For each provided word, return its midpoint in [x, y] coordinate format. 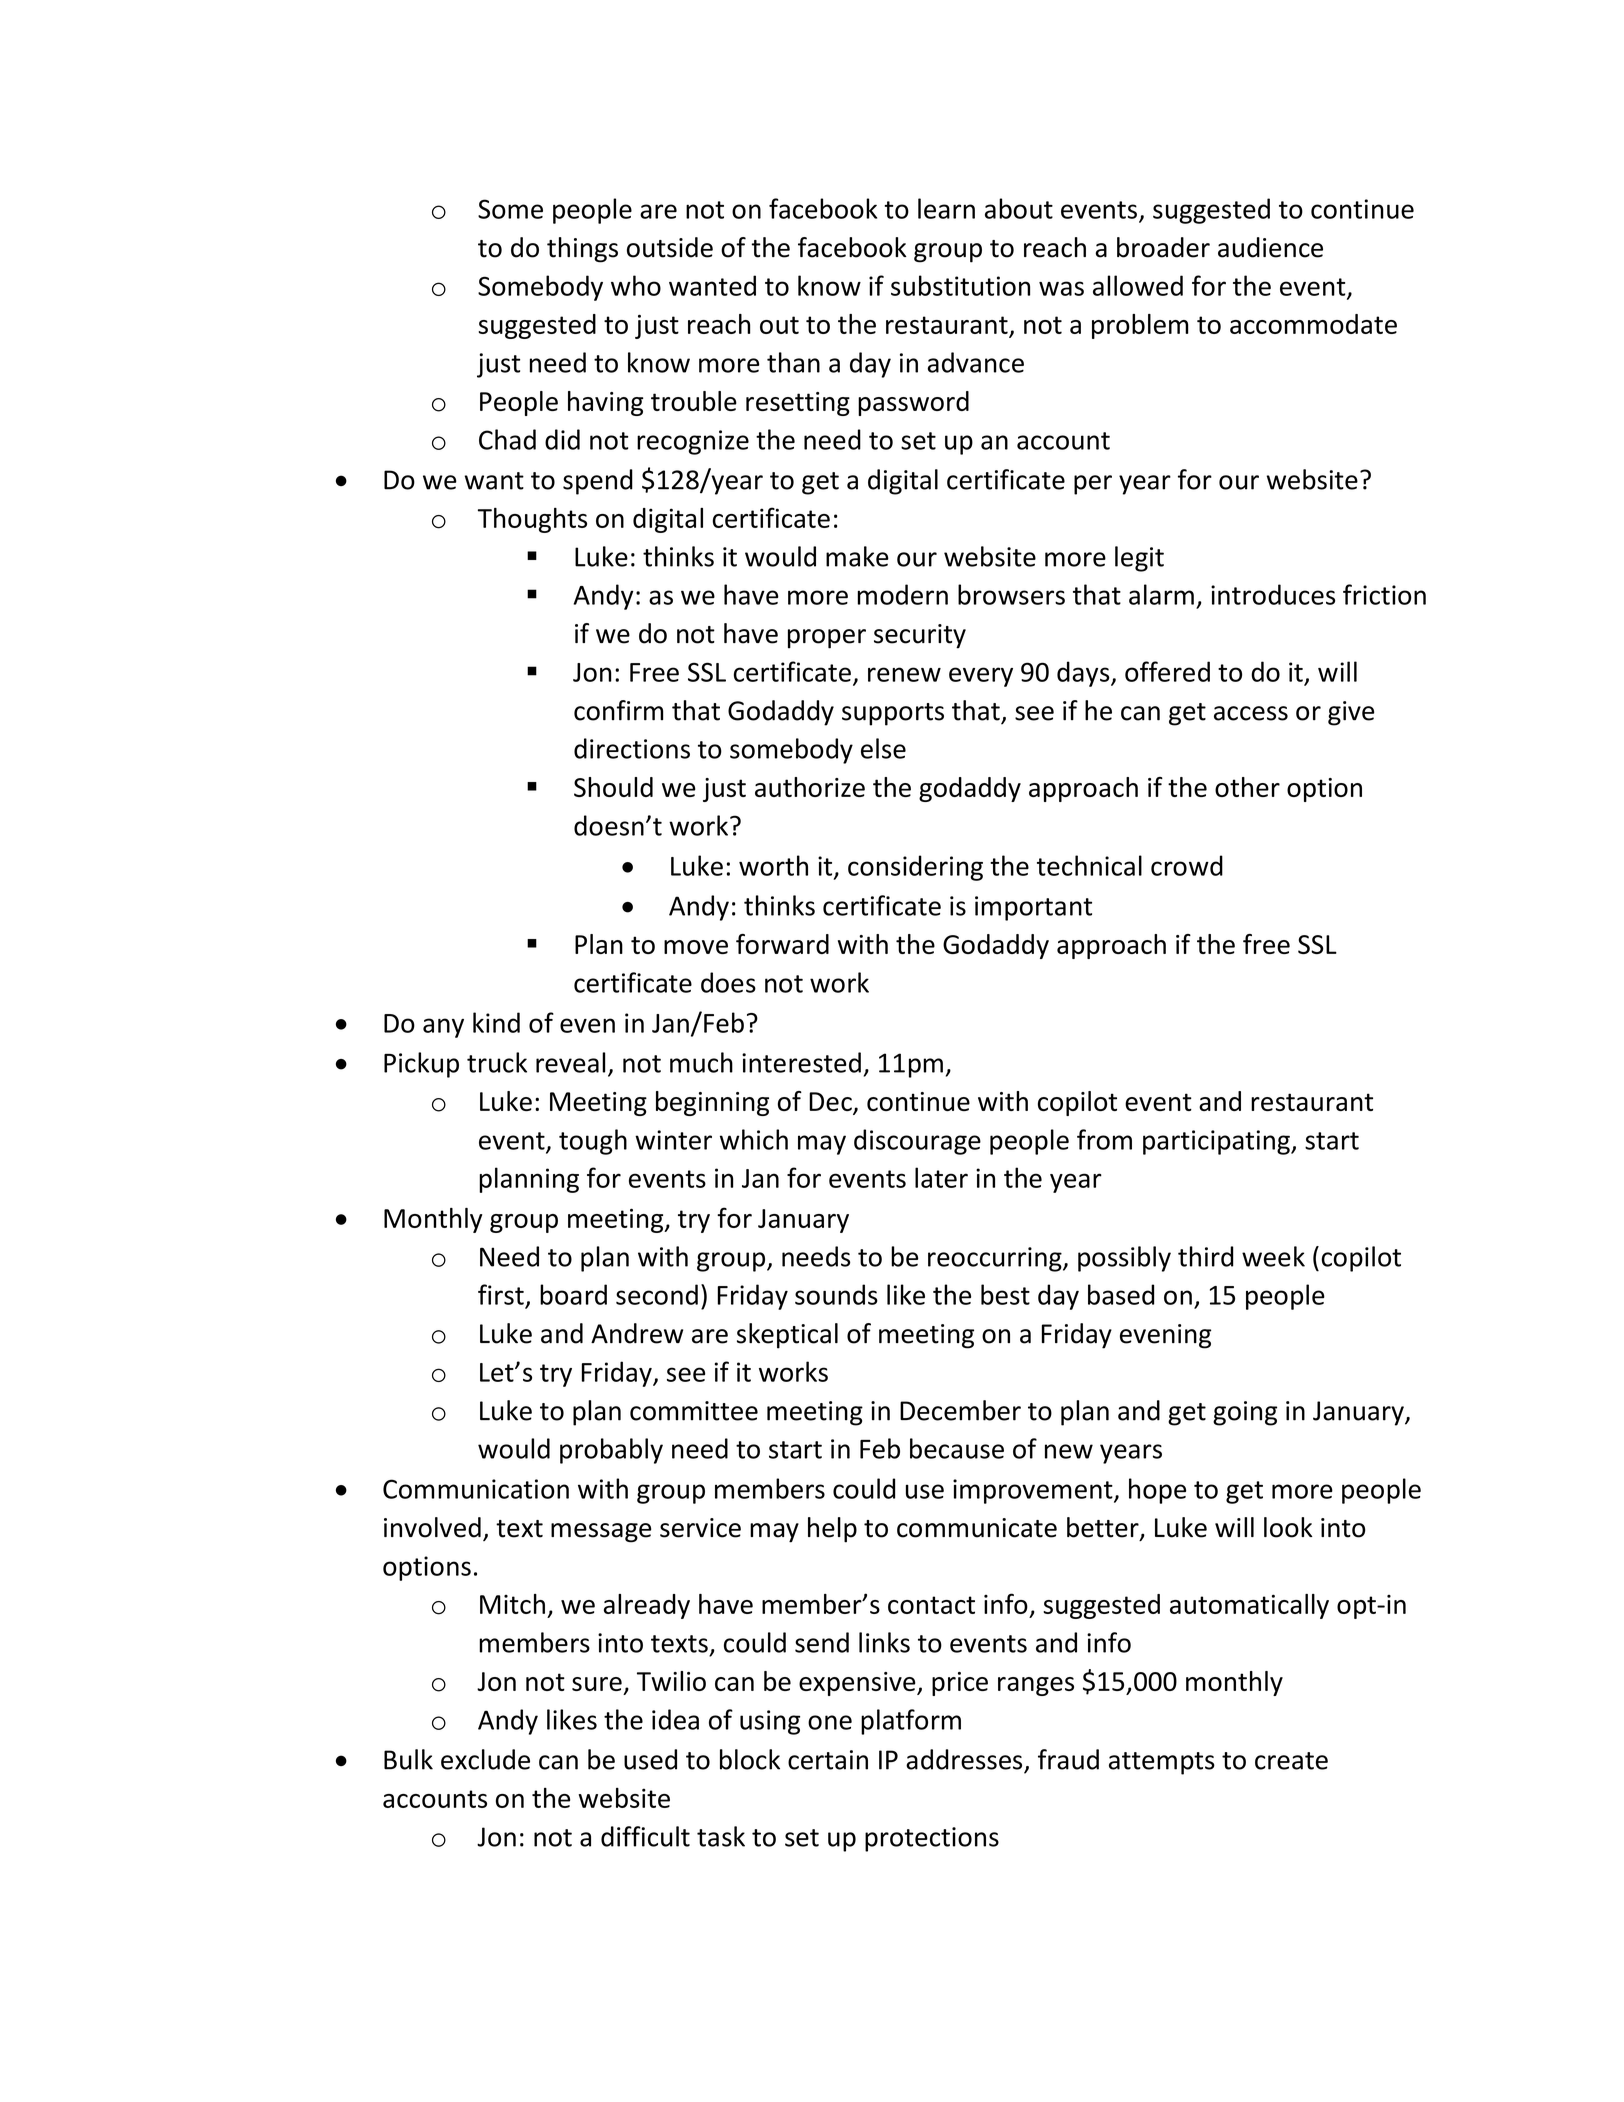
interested [801, 1062]
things [582, 250]
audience [1270, 247]
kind [496, 1022]
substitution [960, 285]
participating [1217, 1142]
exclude [485, 1759]
